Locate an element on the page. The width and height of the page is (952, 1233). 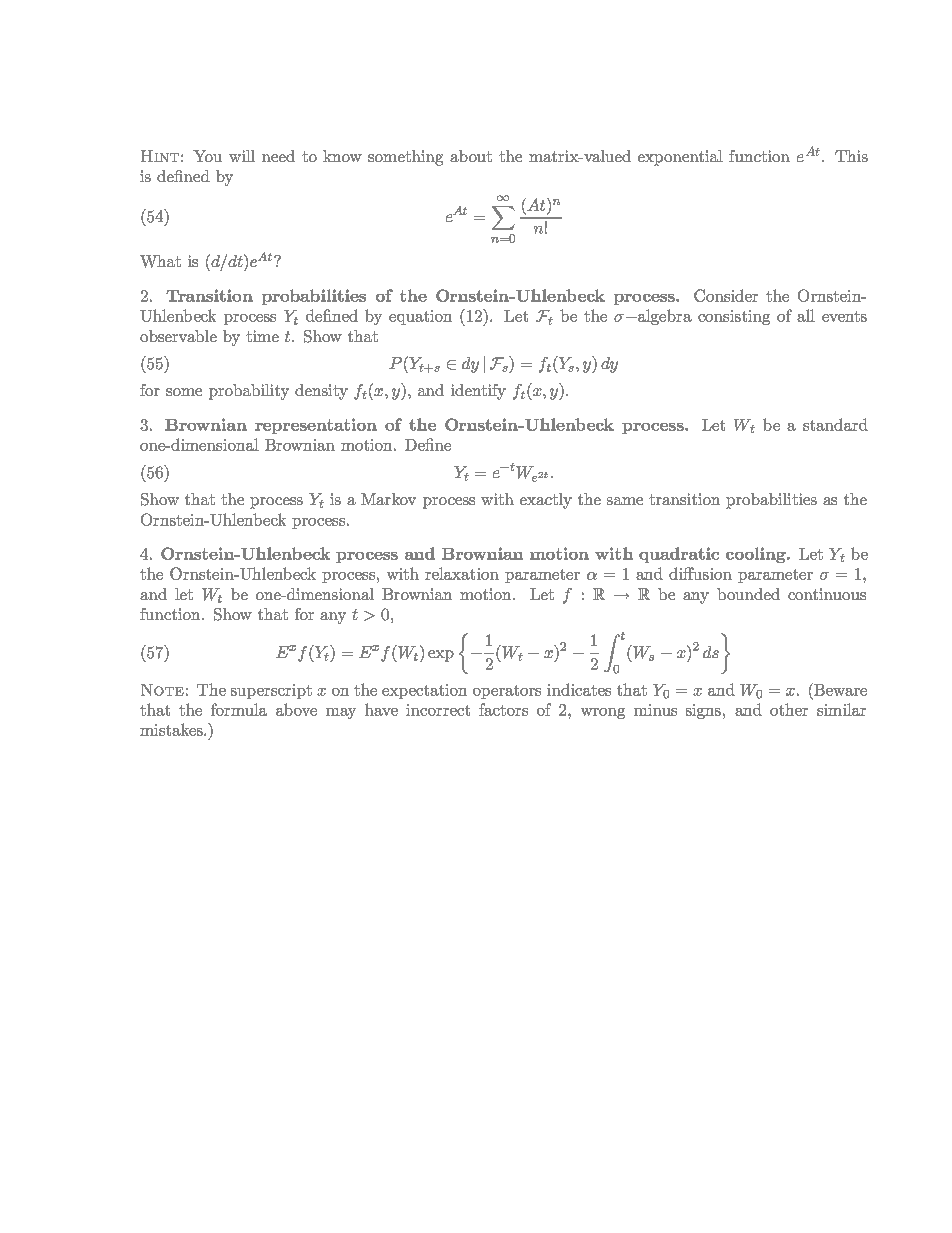
exactly is located at coordinates (546, 501).
